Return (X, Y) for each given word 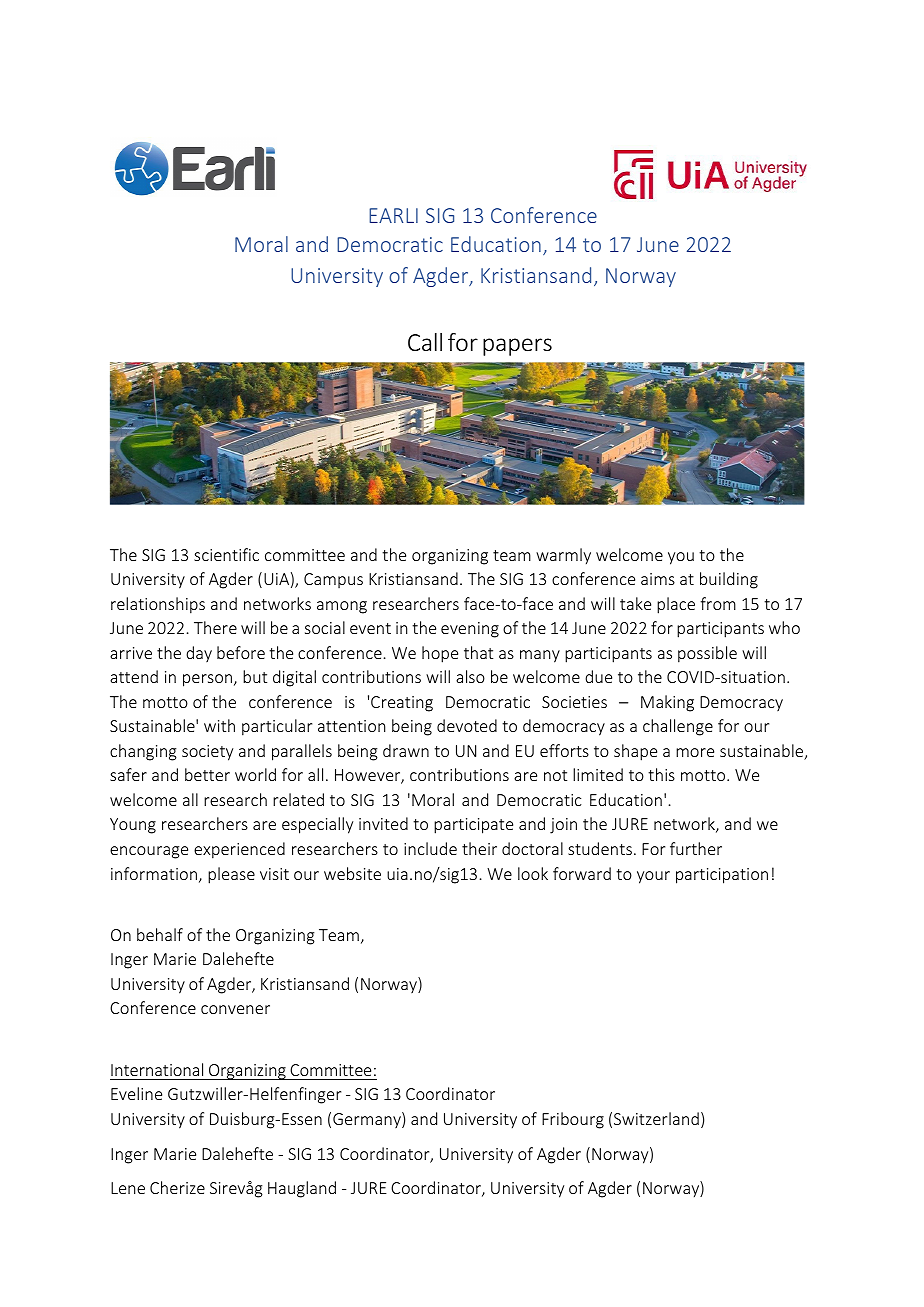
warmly (563, 556)
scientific (226, 554)
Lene (128, 1188)
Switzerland (656, 1118)
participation (722, 876)
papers (517, 347)
